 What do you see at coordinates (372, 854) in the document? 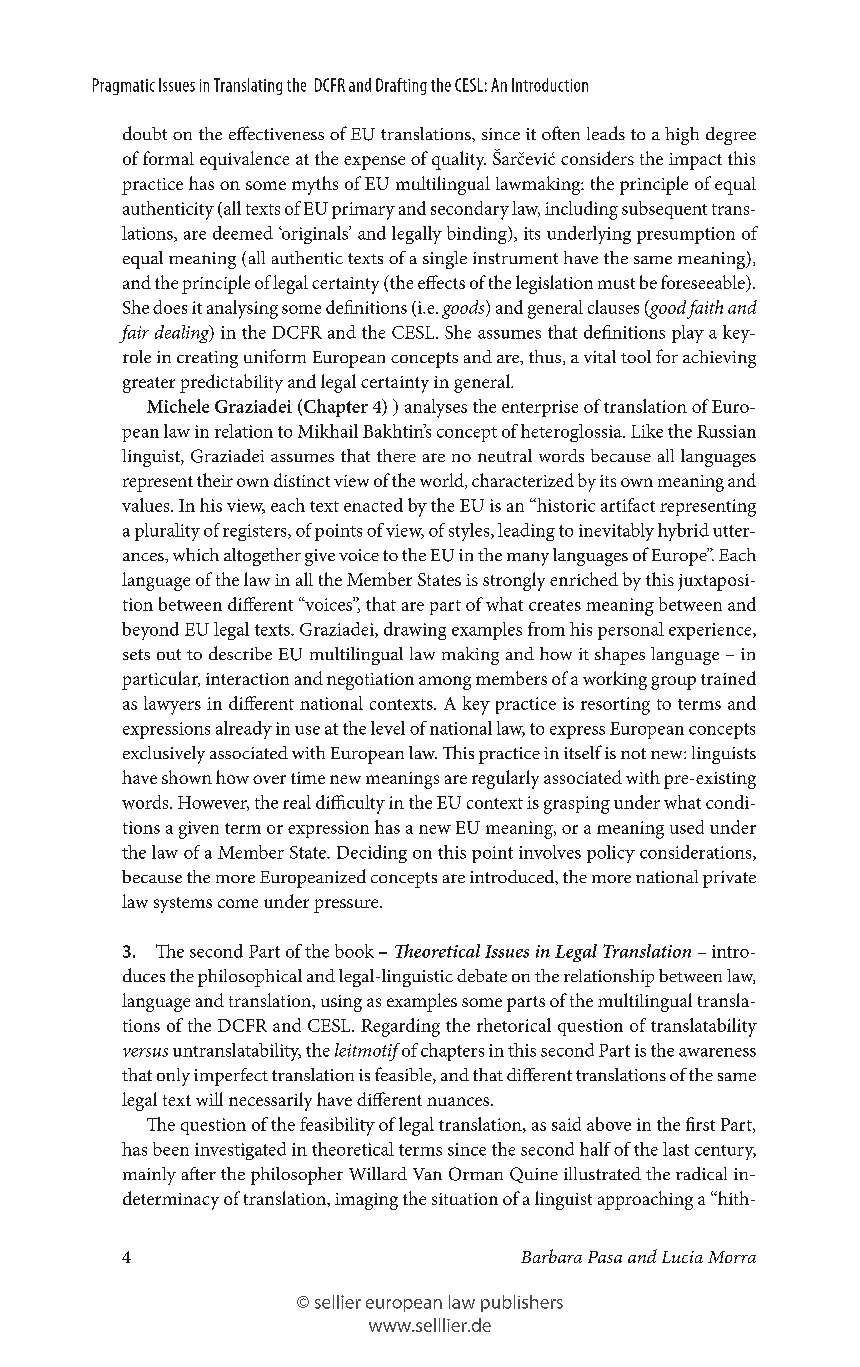
I see `Deciding` at bounding box center [372, 854].
